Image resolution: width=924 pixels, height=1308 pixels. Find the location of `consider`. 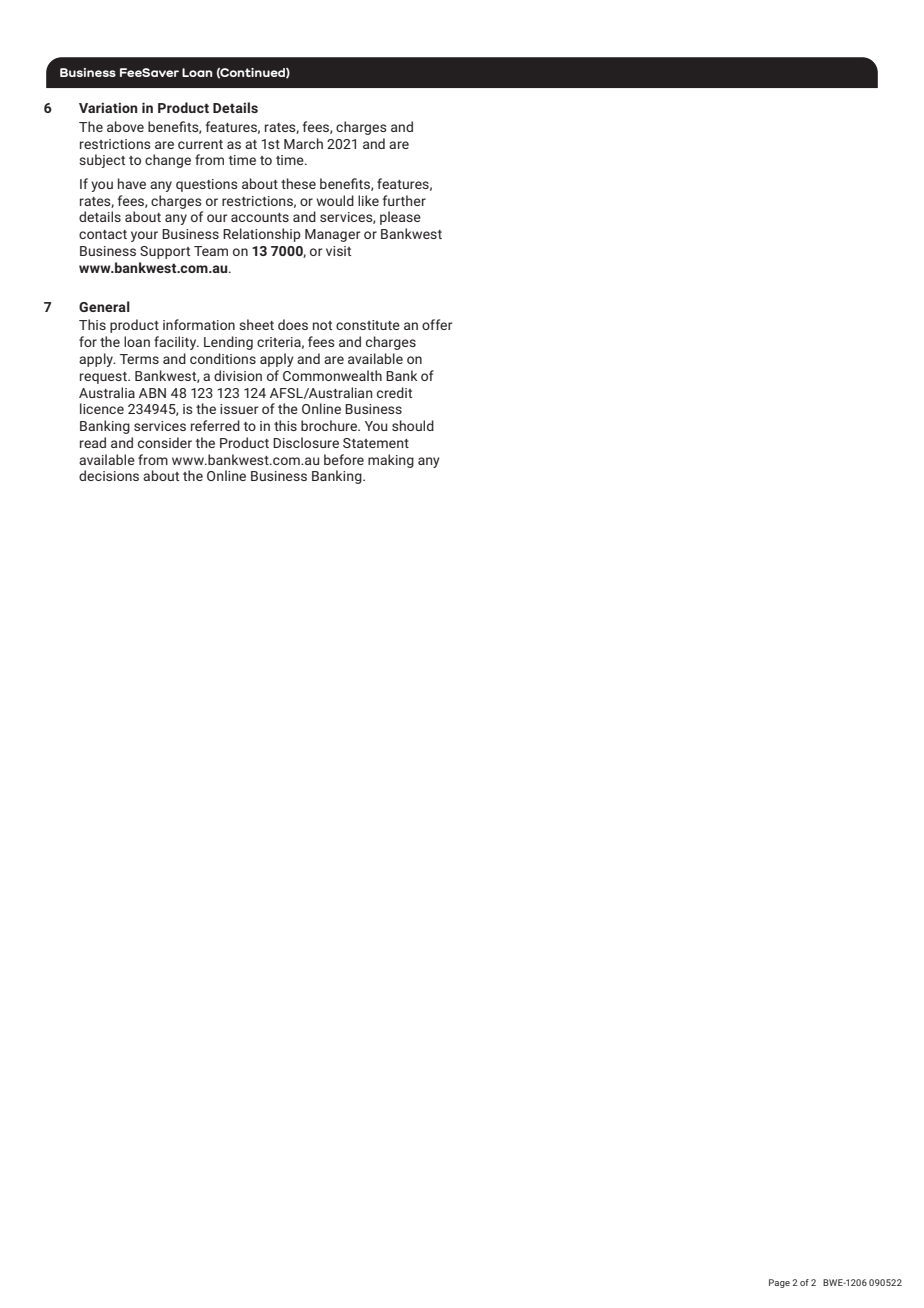

consider is located at coordinates (165, 442).
